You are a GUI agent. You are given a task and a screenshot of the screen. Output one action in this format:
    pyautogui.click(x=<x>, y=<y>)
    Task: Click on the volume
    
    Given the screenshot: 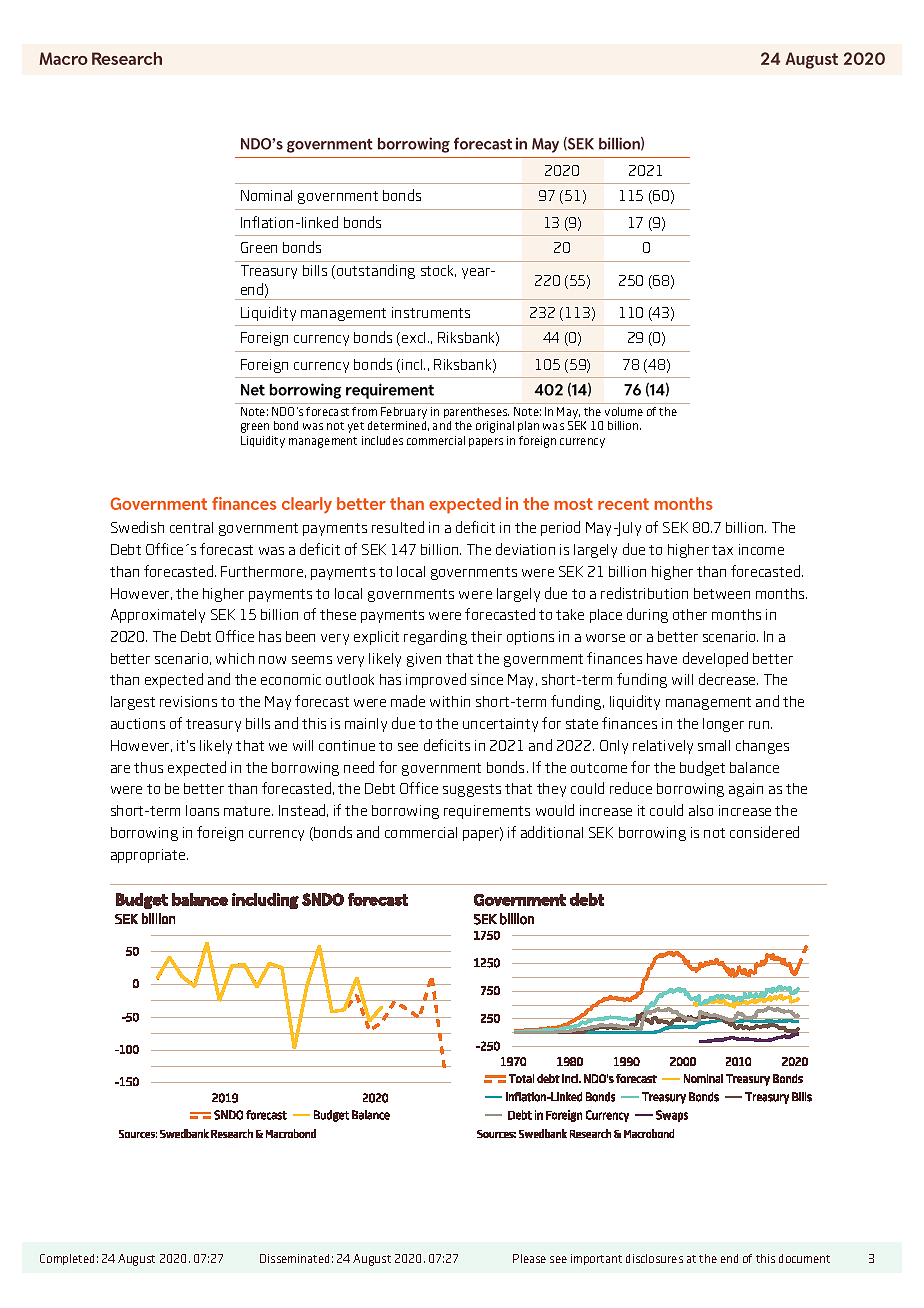 What is the action you would take?
    pyautogui.click(x=624, y=411)
